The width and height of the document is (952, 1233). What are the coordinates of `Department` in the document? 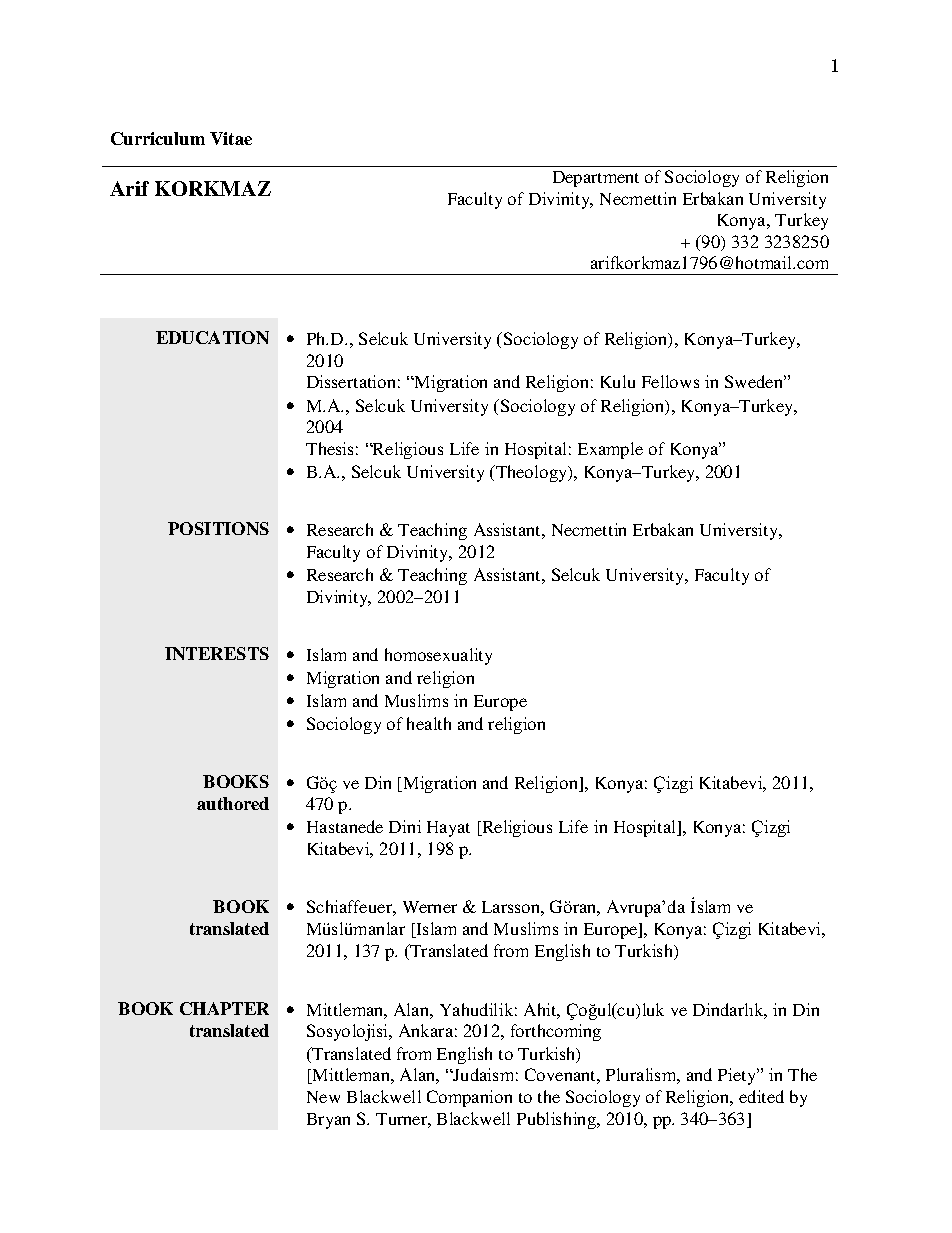 It's located at (596, 179).
